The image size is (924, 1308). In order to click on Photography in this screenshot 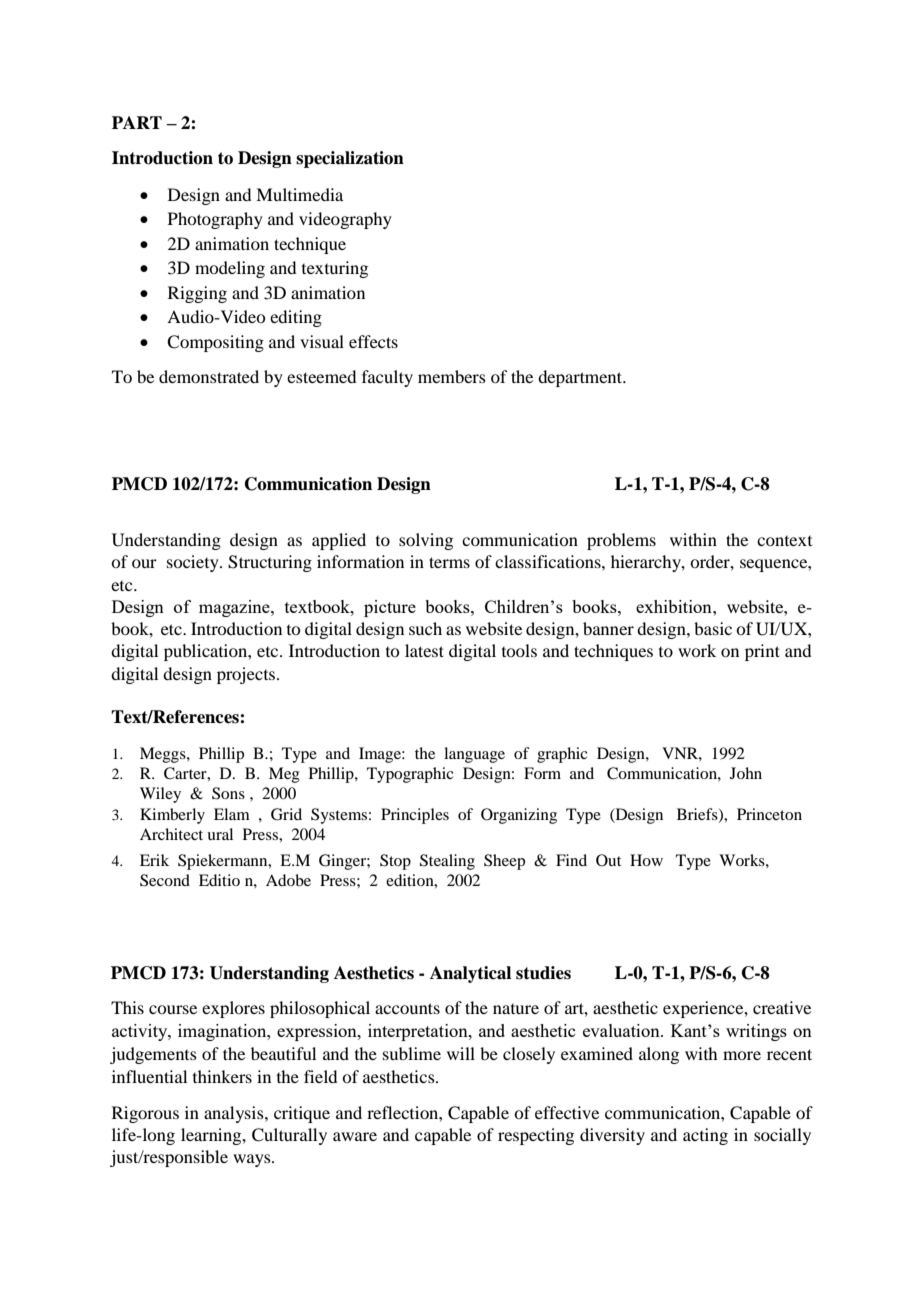, I will do `click(215, 220)`.
